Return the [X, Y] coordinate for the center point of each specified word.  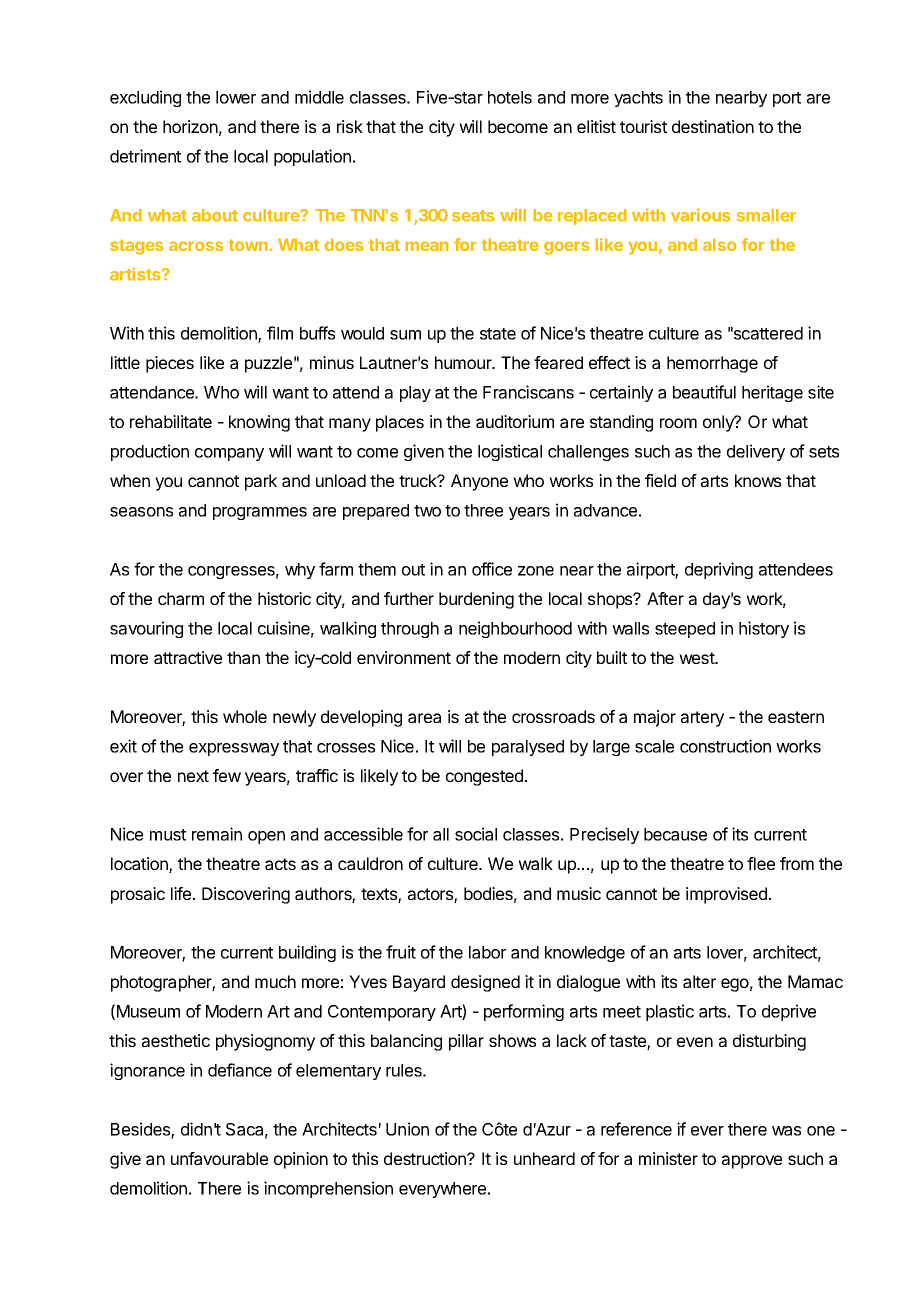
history [764, 629]
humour [464, 362]
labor [487, 952]
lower [236, 97]
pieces [170, 364]
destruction [426, 1158]
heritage [772, 393]
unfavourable [219, 1158]
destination [713, 126]
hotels [510, 97]
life [181, 893]
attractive [188, 657]
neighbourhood [515, 629]
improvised [726, 895]
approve [752, 1162]
